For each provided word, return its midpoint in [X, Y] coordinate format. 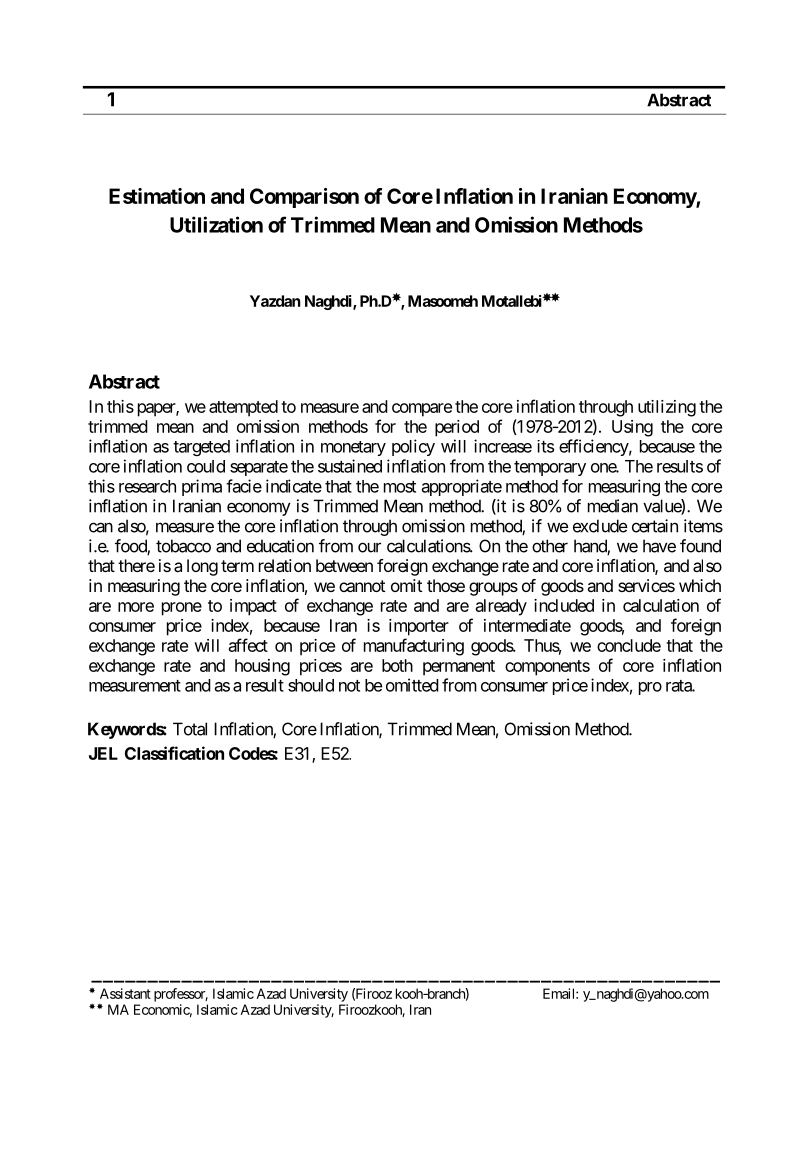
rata [679, 686]
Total [190, 729]
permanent [459, 668]
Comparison [304, 198]
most [400, 487]
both [397, 665]
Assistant [125, 993]
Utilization [216, 224]
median [613, 506]
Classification [174, 753]
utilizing [667, 408]
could [206, 466]
